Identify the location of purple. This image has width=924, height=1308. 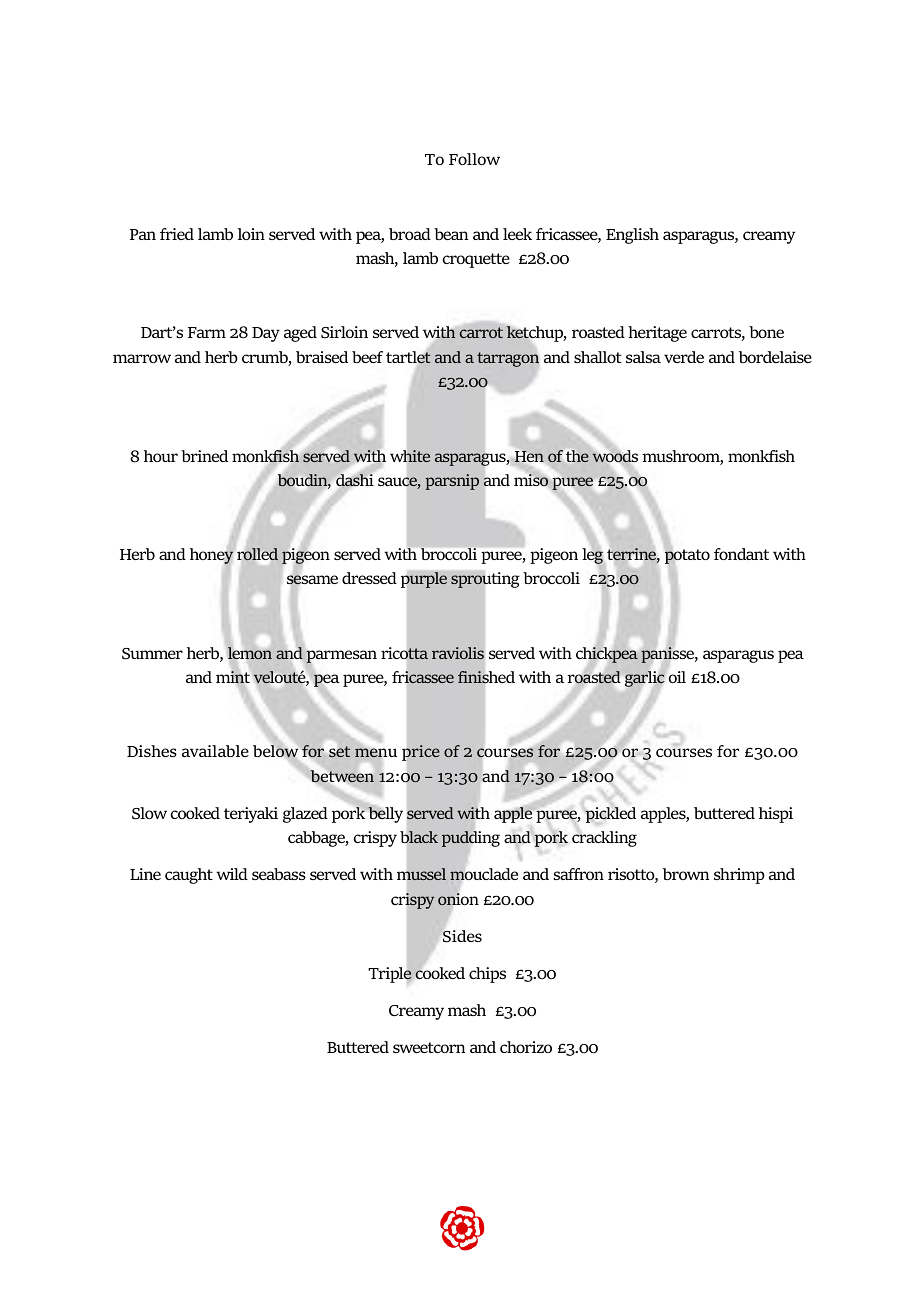
(424, 580).
